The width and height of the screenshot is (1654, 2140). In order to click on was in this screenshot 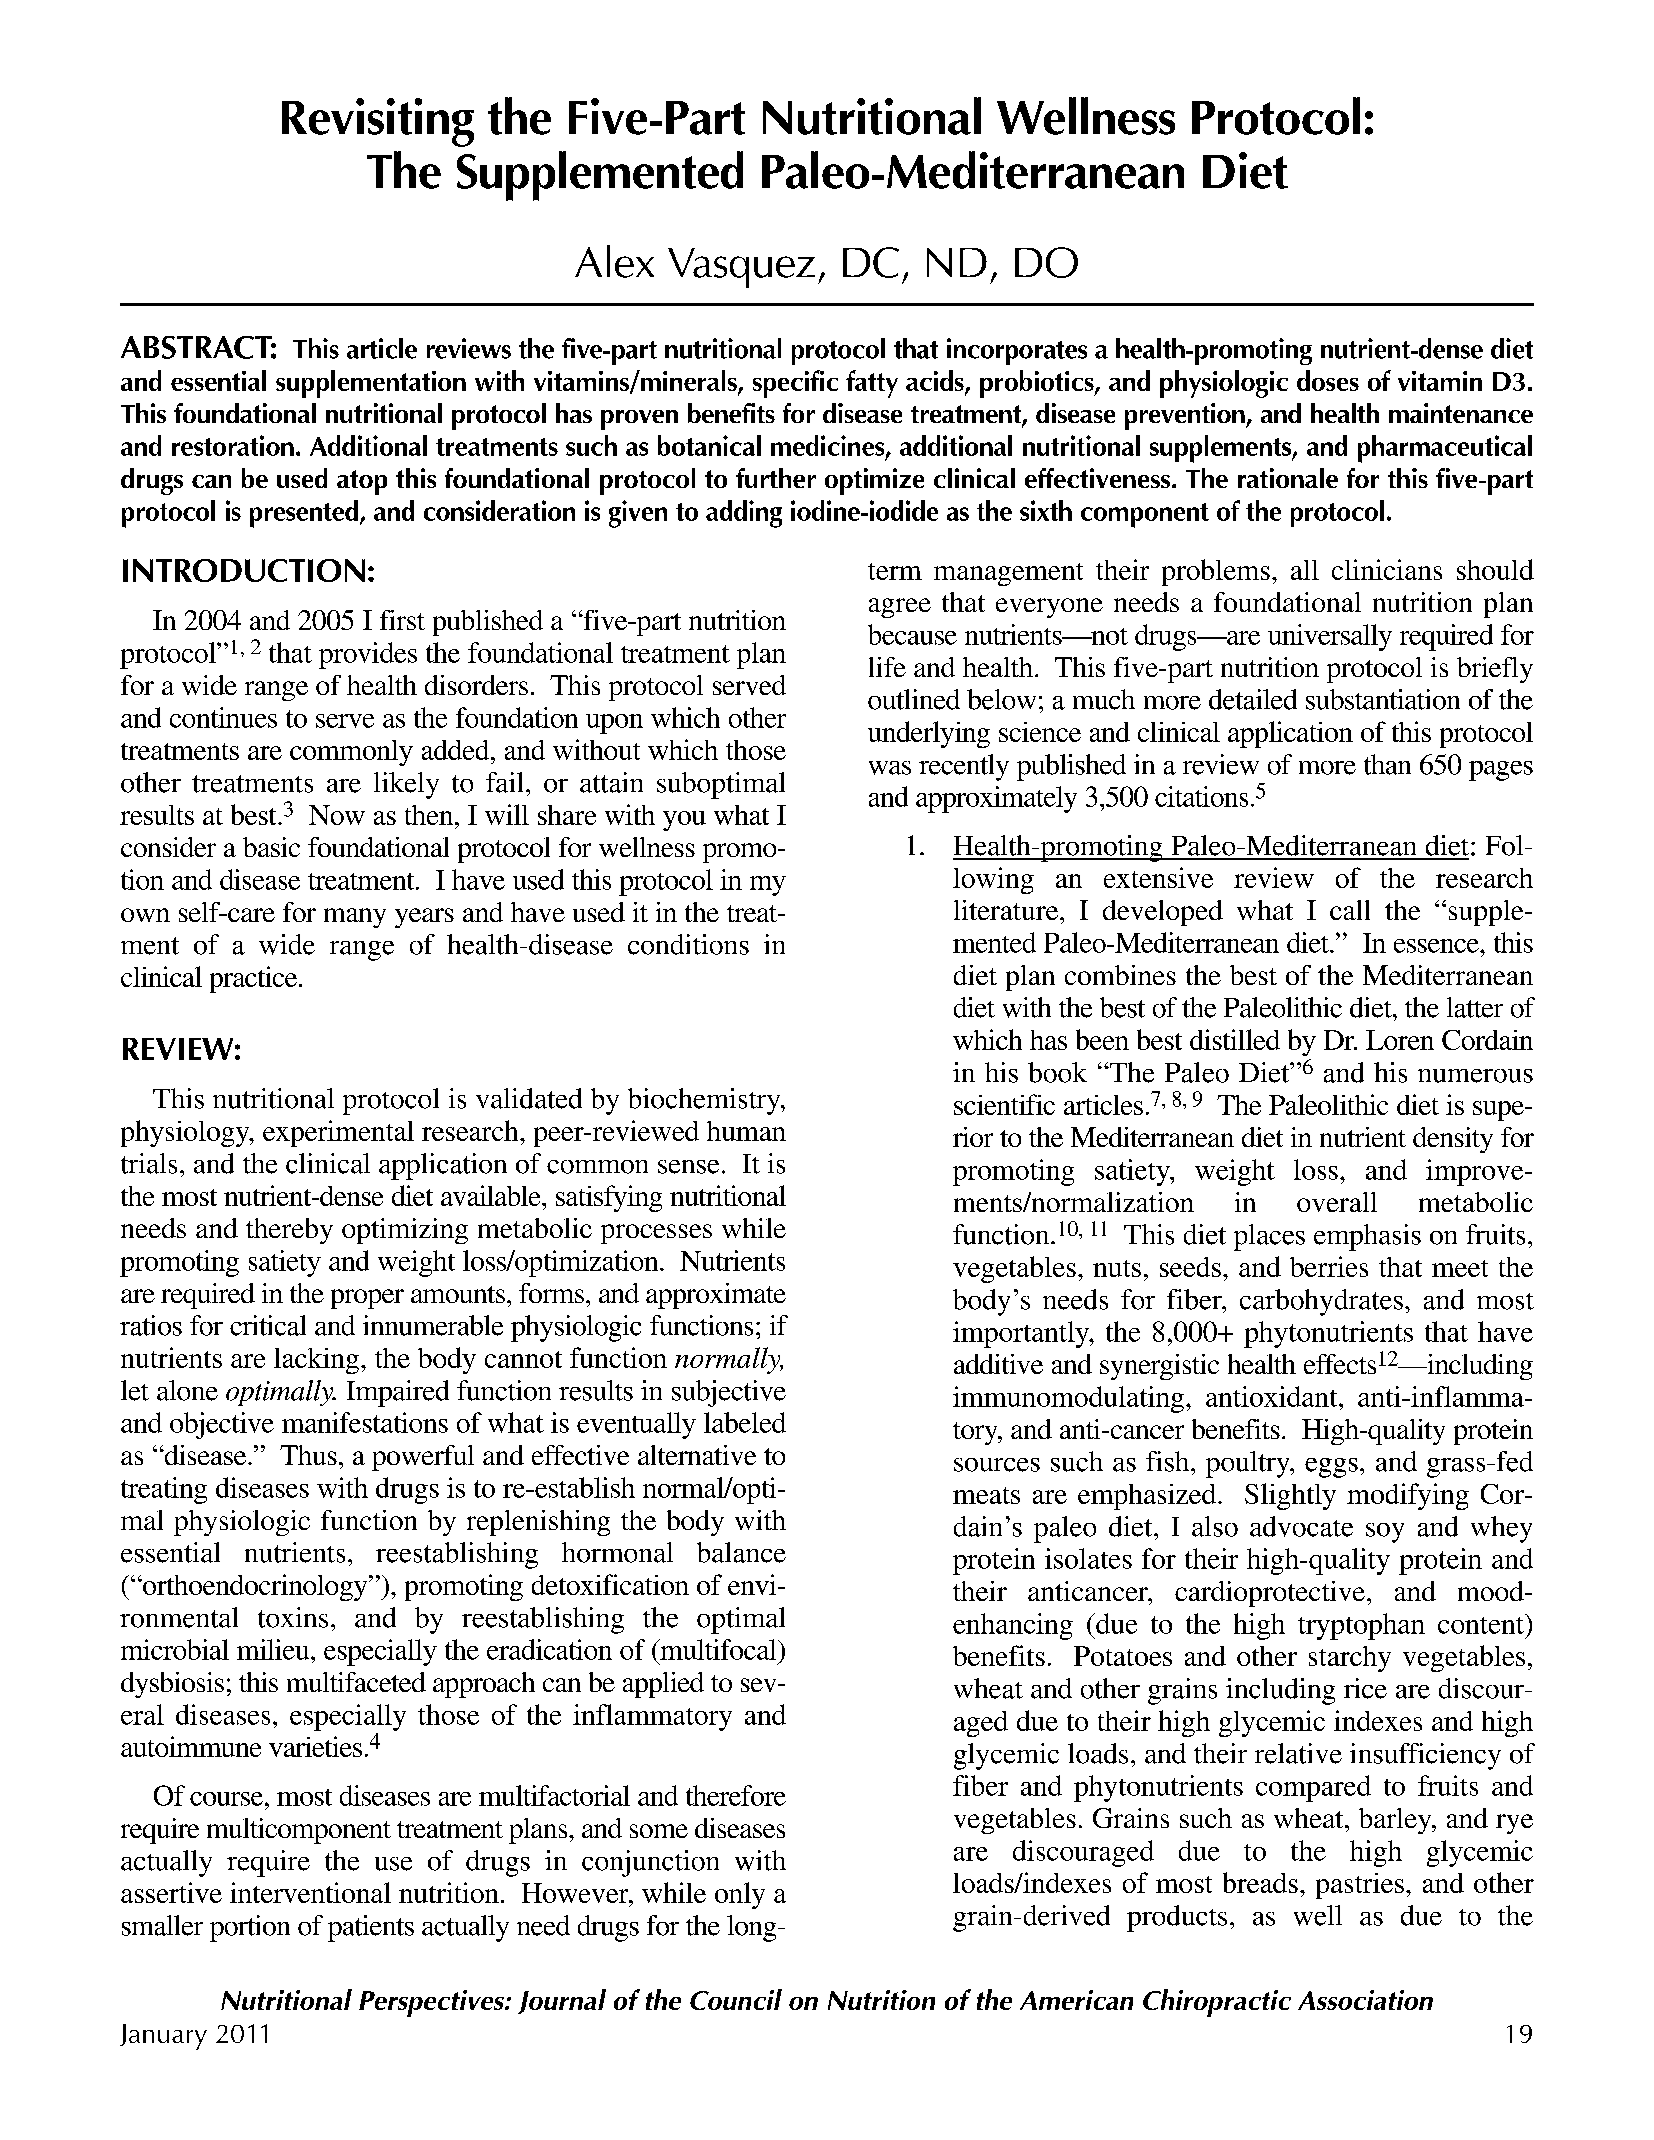, I will do `click(890, 768)`.
